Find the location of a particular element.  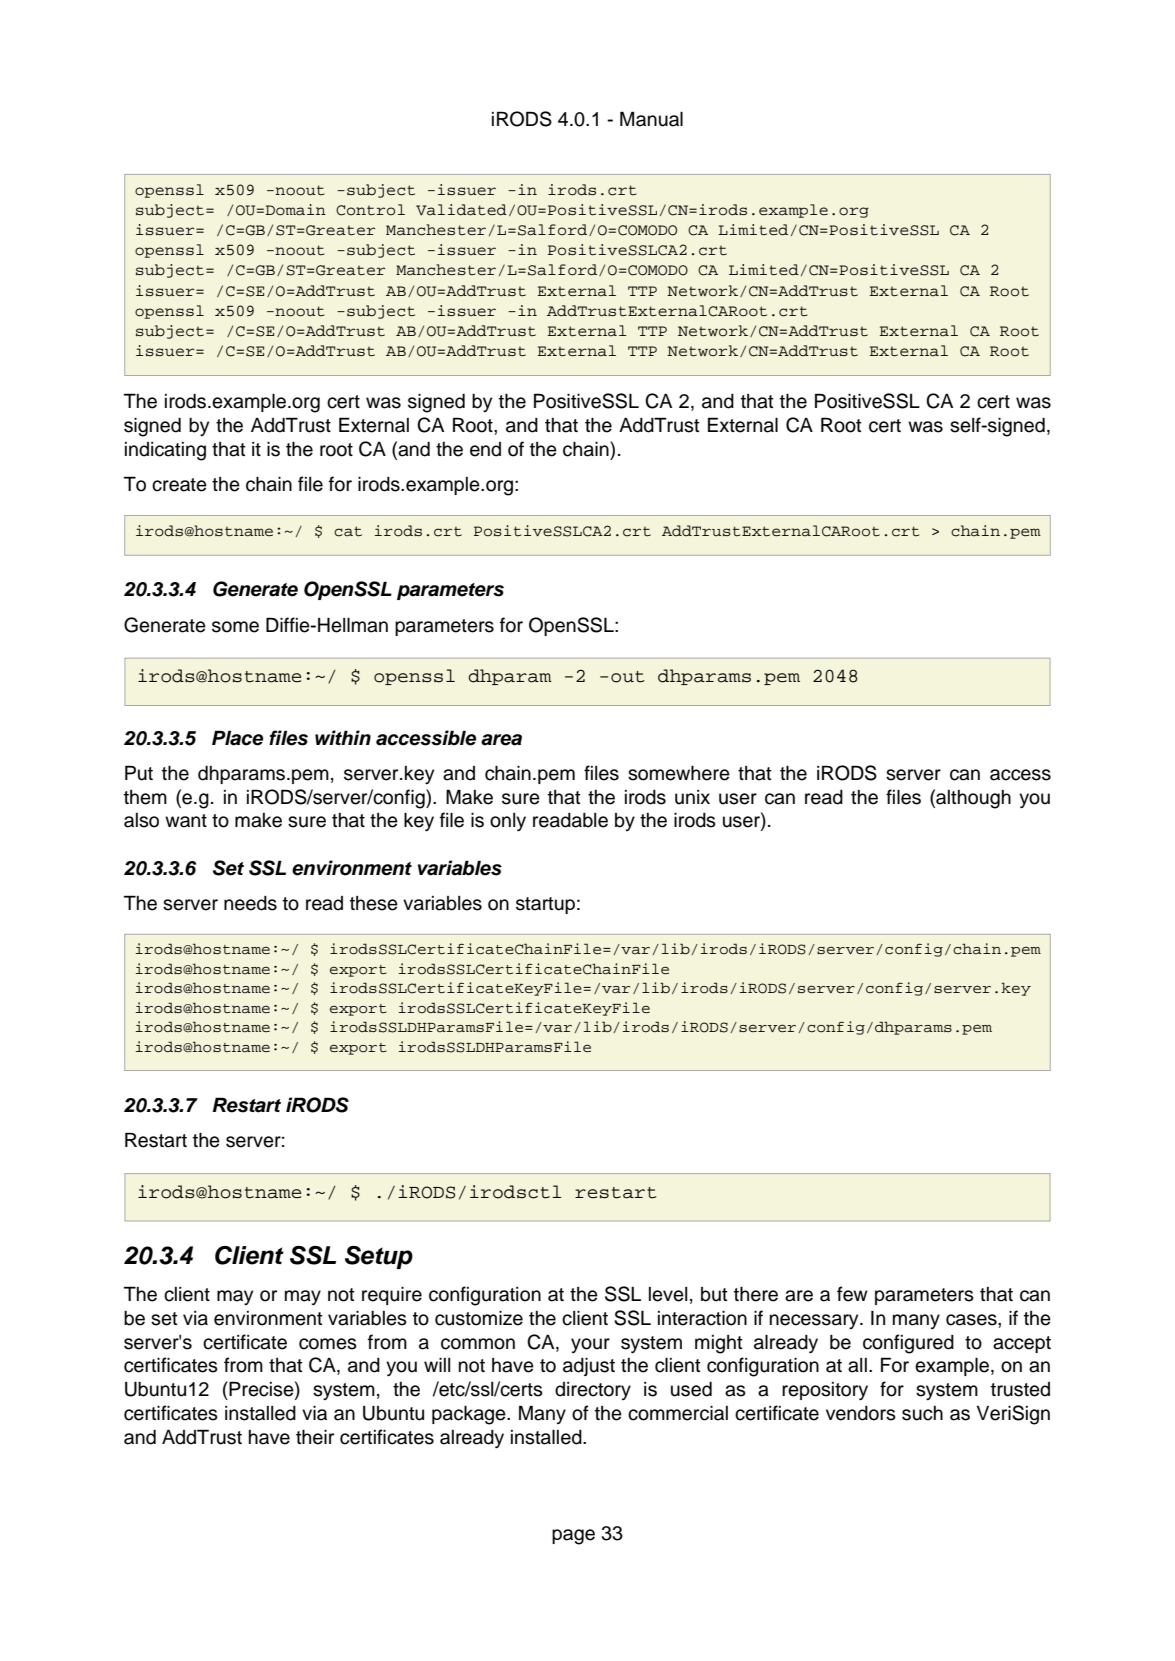

Control is located at coordinates (370, 210).
